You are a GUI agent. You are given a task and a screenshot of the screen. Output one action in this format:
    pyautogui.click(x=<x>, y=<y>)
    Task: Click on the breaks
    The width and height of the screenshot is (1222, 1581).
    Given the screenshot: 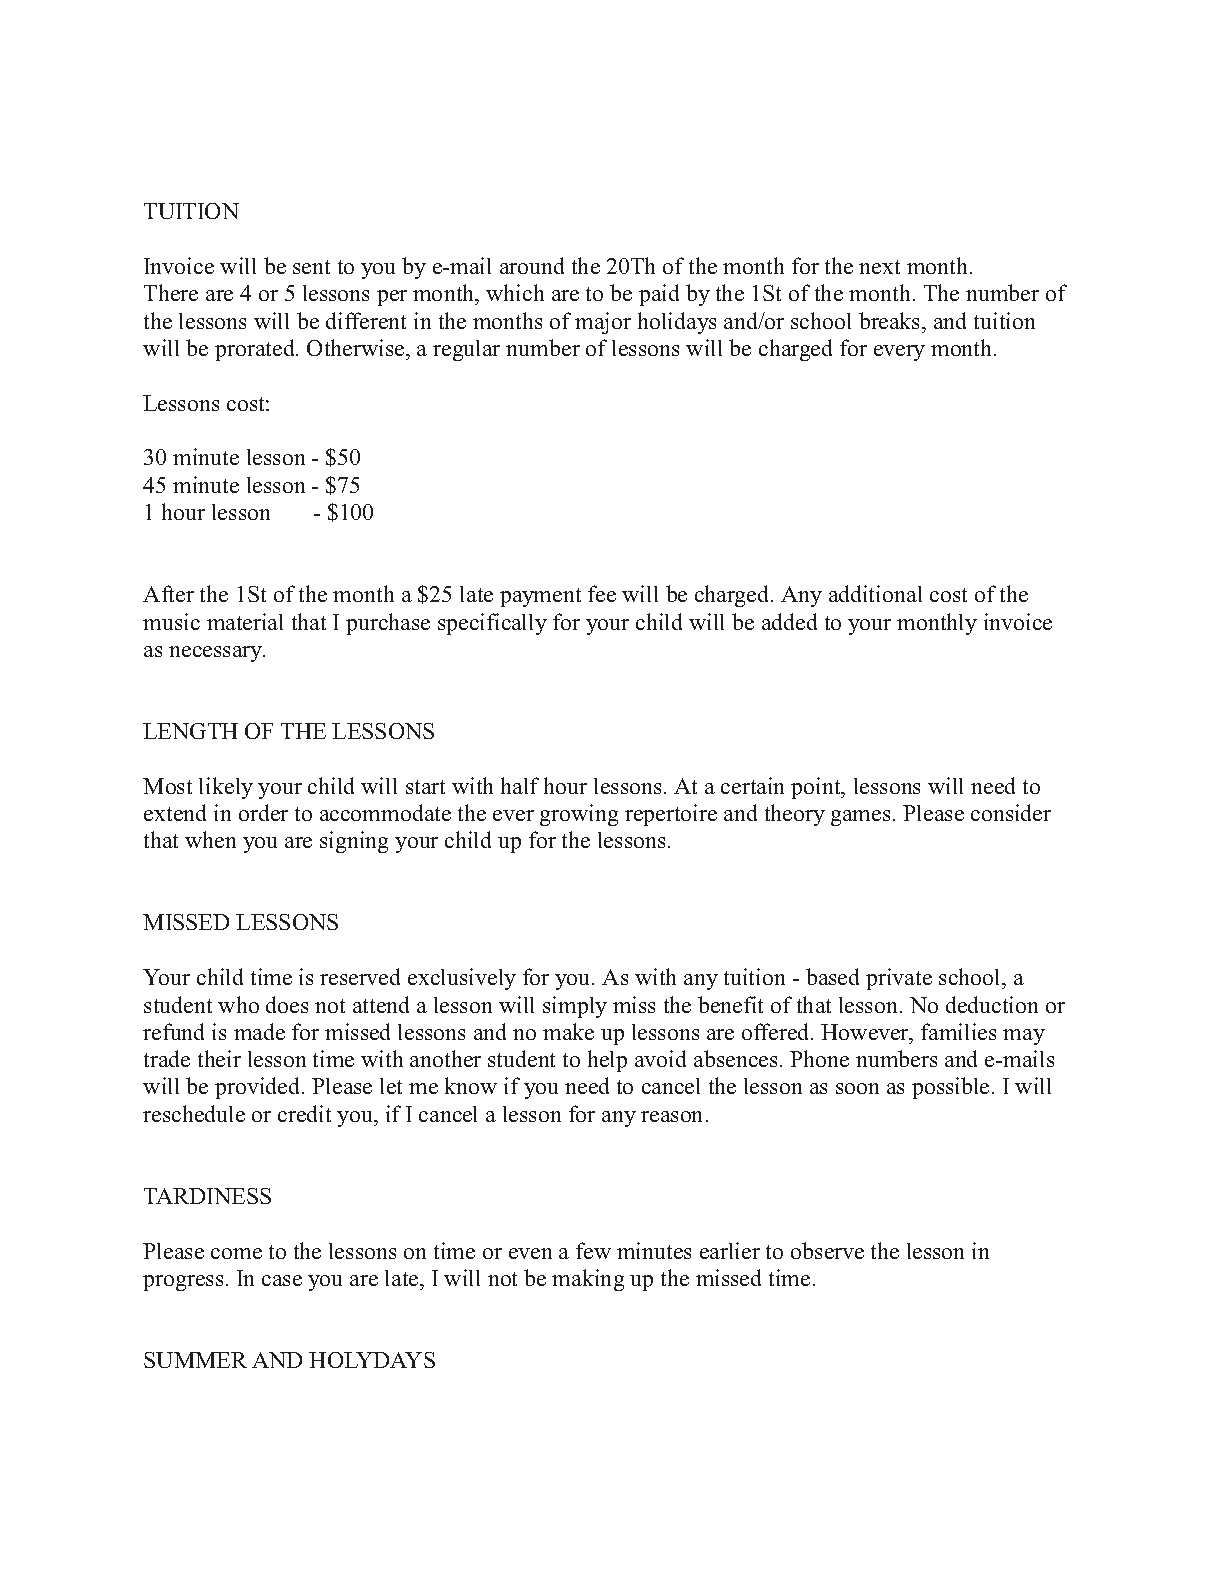 What is the action you would take?
    pyautogui.click(x=891, y=320)
